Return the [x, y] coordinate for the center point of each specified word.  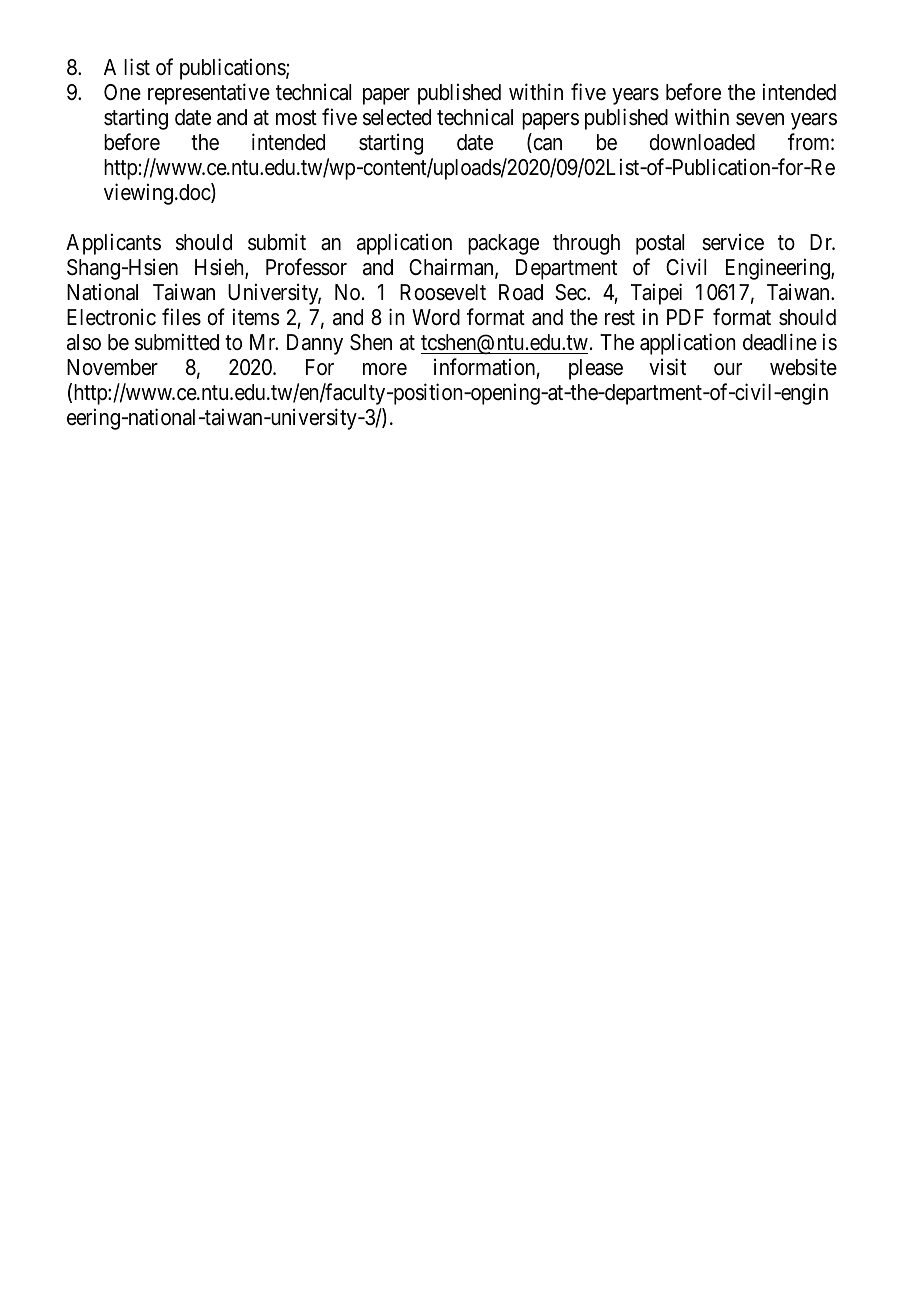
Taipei [656, 294]
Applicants [113, 244]
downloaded [702, 142]
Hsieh [220, 268]
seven [760, 119]
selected [397, 117]
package [503, 244]
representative [209, 94]
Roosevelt [443, 292]
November [112, 367]
